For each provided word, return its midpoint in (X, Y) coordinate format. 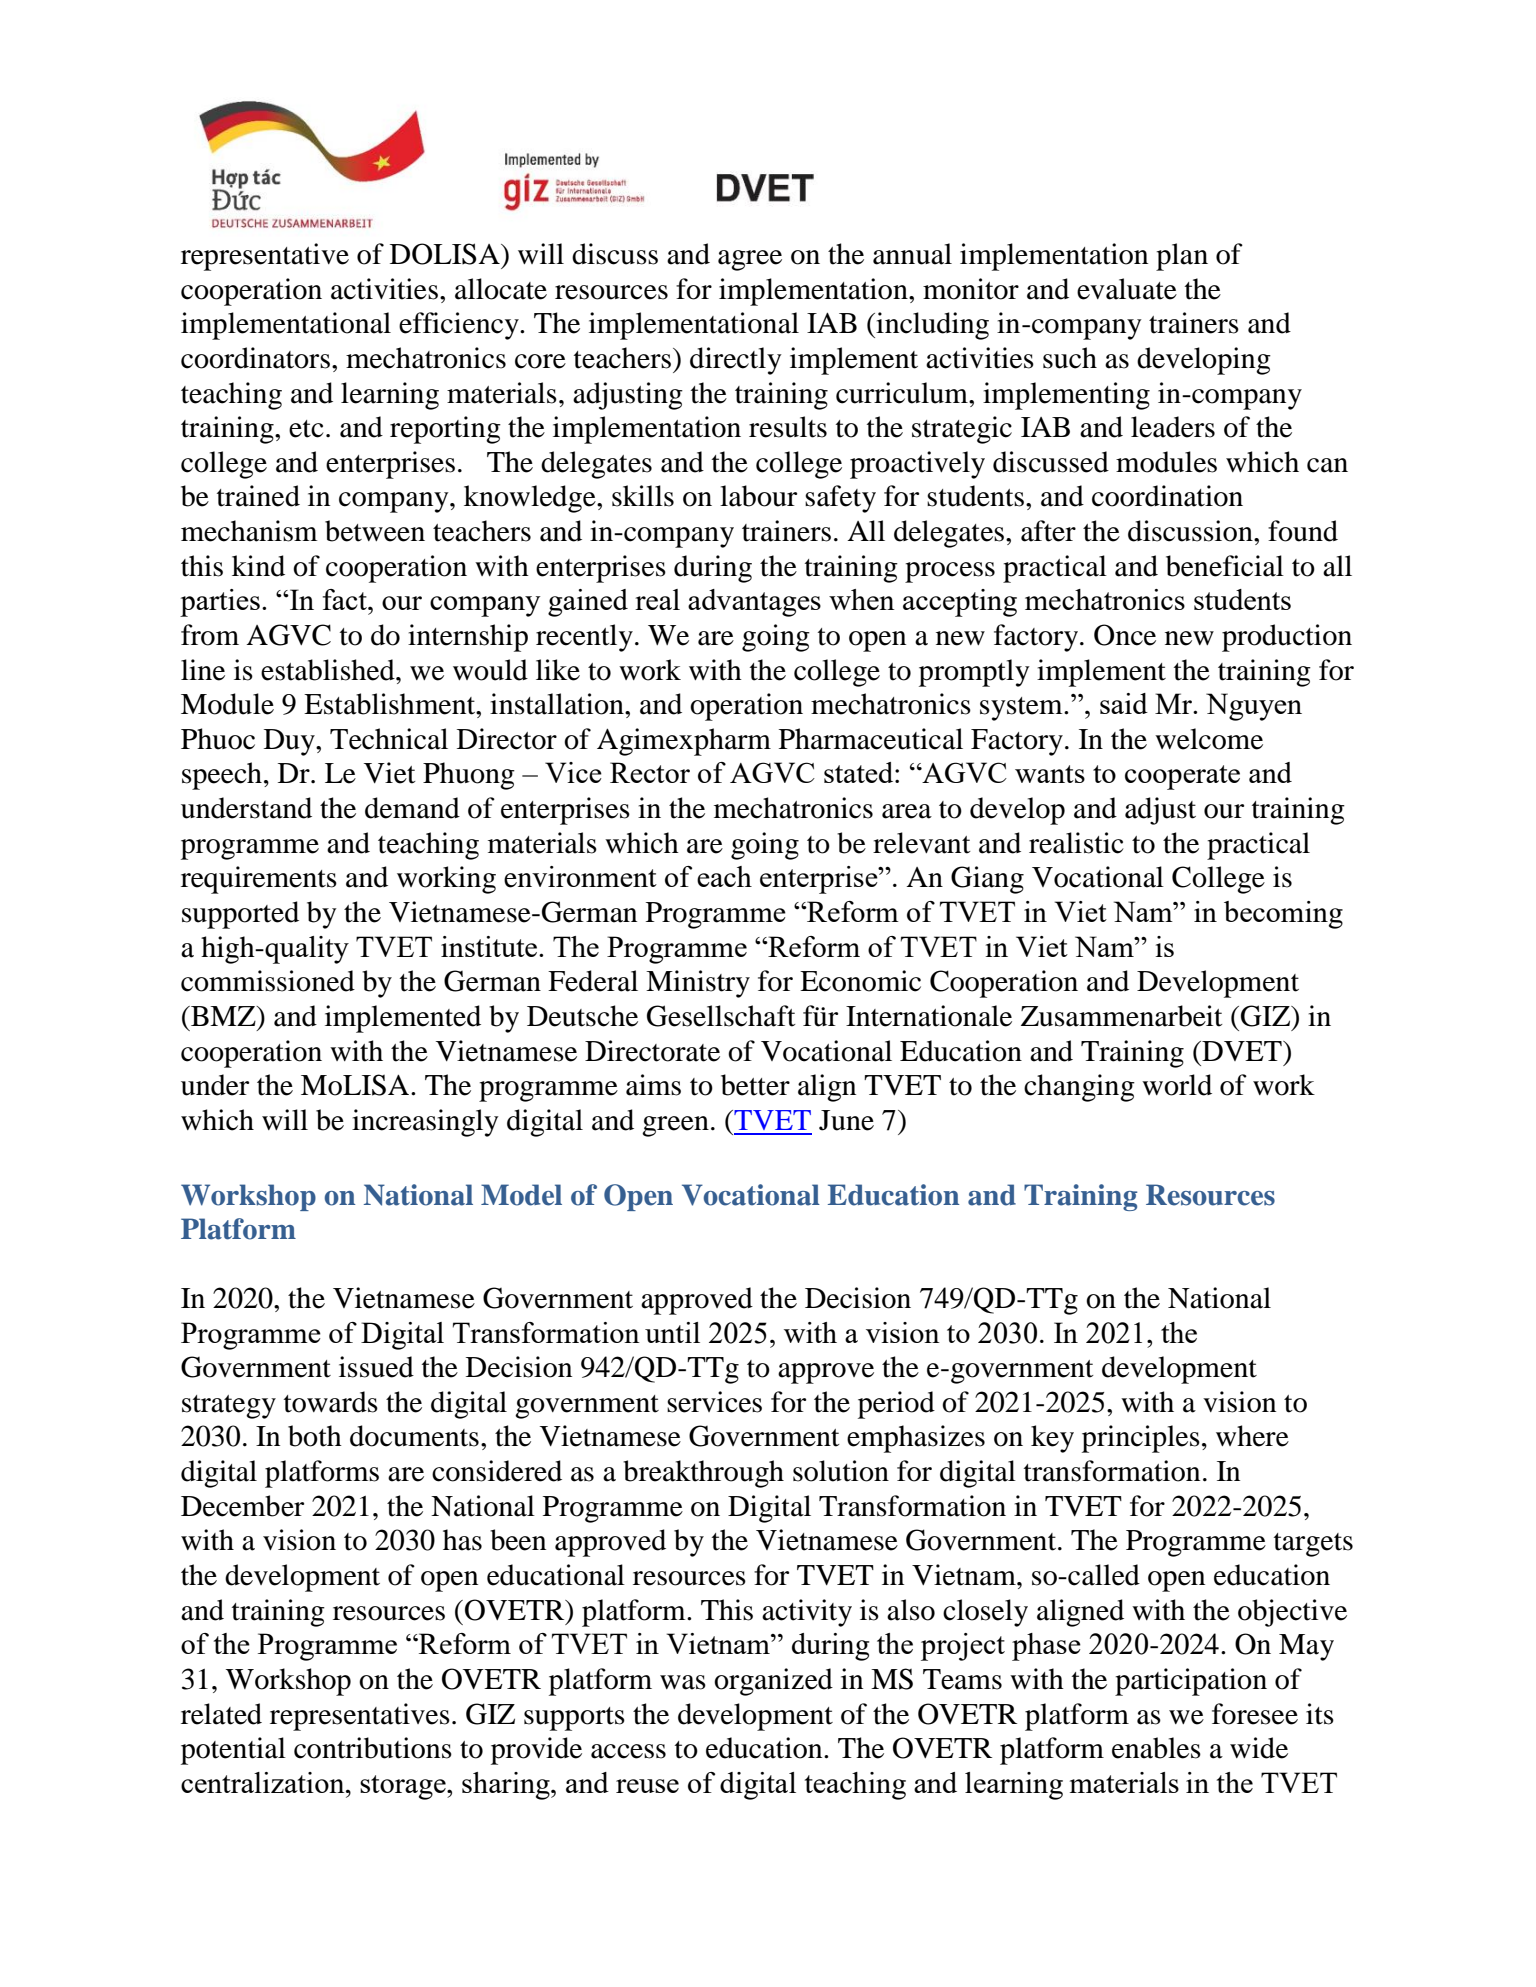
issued (376, 1367)
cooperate (1182, 777)
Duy (290, 742)
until (672, 1332)
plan (1182, 257)
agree (750, 260)
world (1177, 1085)
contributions (373, 1748)
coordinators (255, 358)
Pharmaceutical (871, 739)
